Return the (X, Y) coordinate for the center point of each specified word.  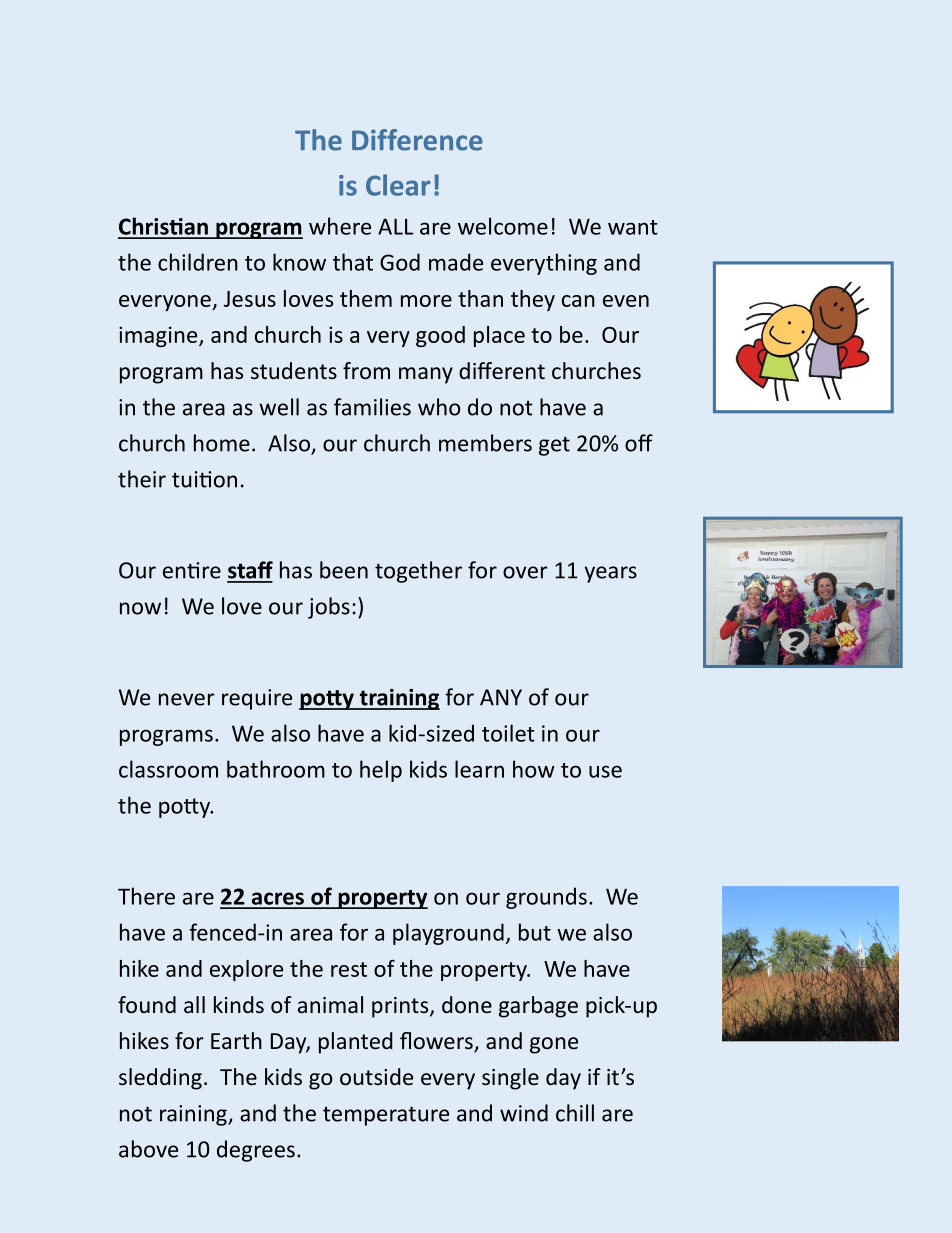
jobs (329, 608)
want (633, 227)
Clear (398, 185)
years (611, 574)
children (198, 262)
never (187, 699)
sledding (160, 1079)
